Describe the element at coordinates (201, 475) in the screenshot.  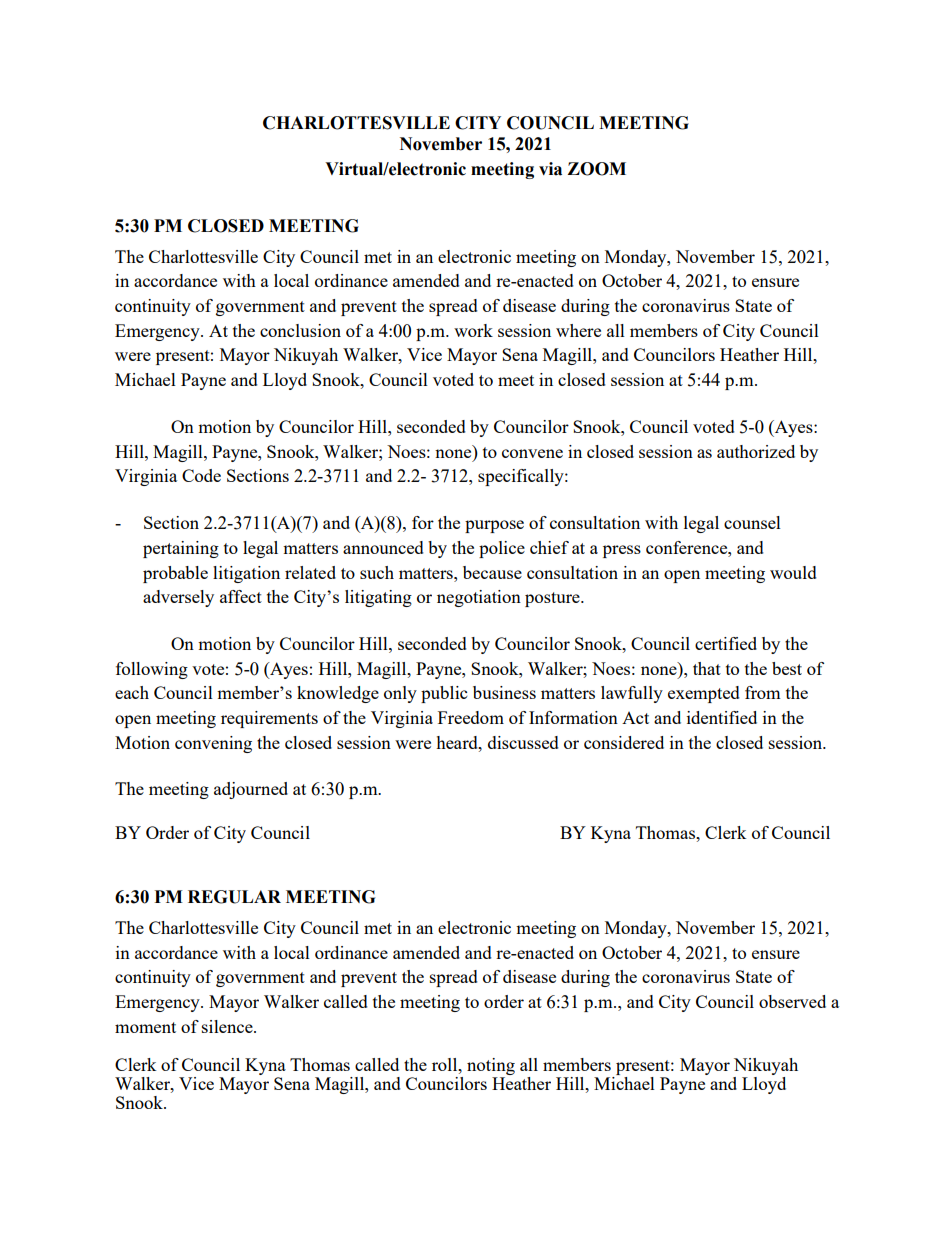
I see `Code` at that location.
